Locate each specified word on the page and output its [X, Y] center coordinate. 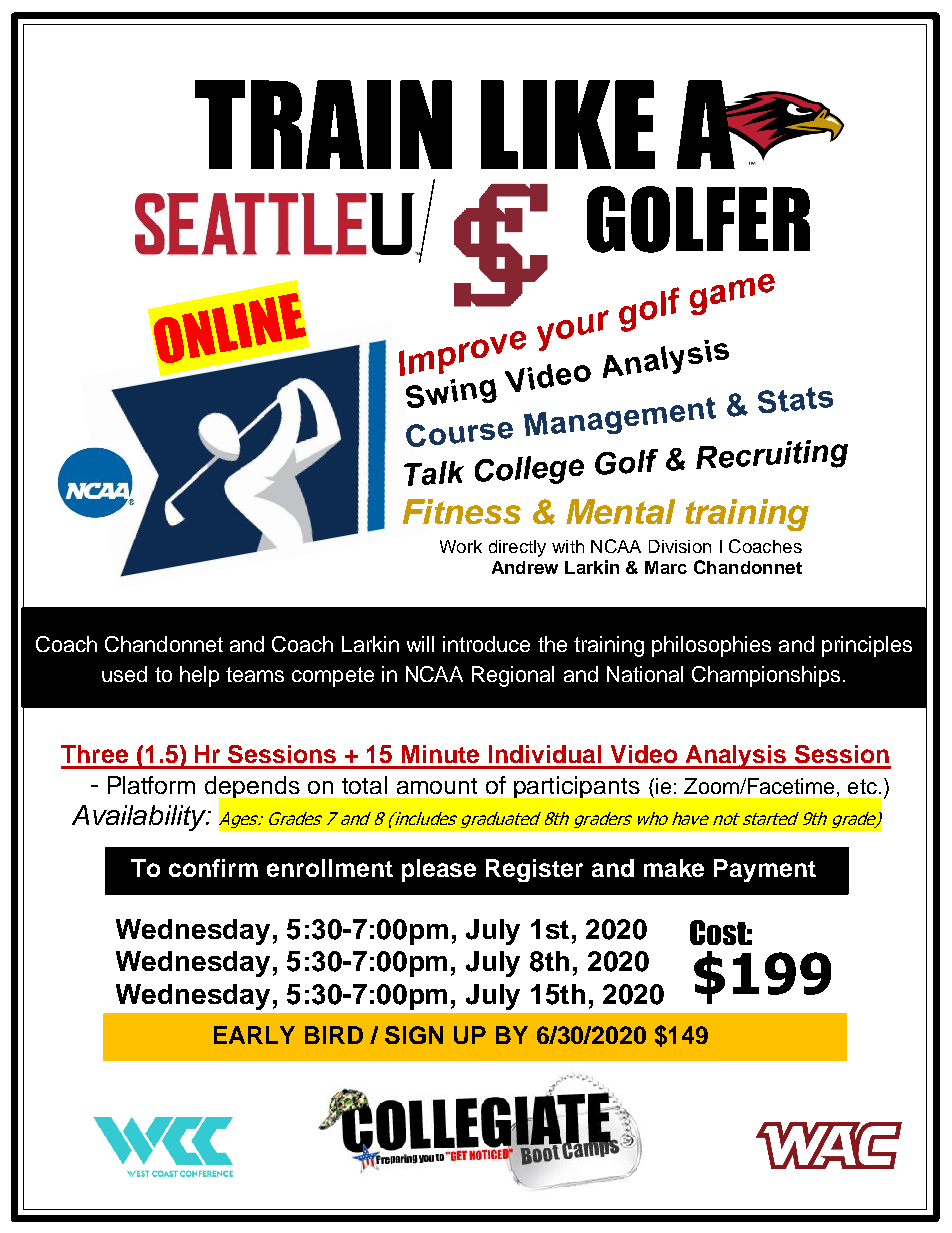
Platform [151, 785]
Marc [666, 567]
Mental [620, 511]
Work [461, 546]
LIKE [568, 124]
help [199, 676]
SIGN [414, 1035]
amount [437, 786]
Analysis [736, 757]
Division [680, 546]
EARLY [254, 1035]
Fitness [462, 511]
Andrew [525, 567]
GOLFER [698, 219]
